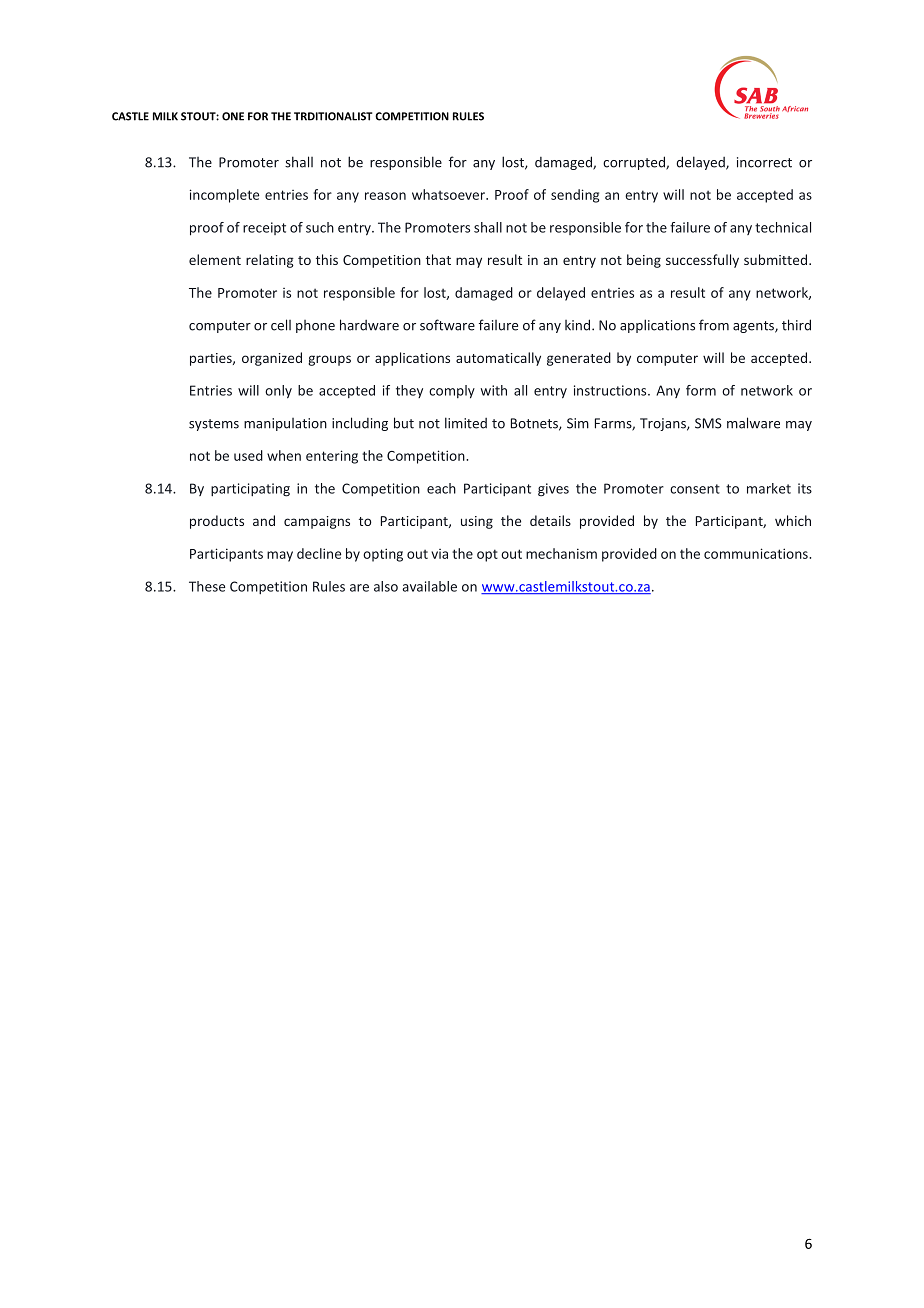 This screenshot has width=924, height=1308. Describe the element at coordinates (224, 196) in the screenshot. I see `incomplete` at that location.
